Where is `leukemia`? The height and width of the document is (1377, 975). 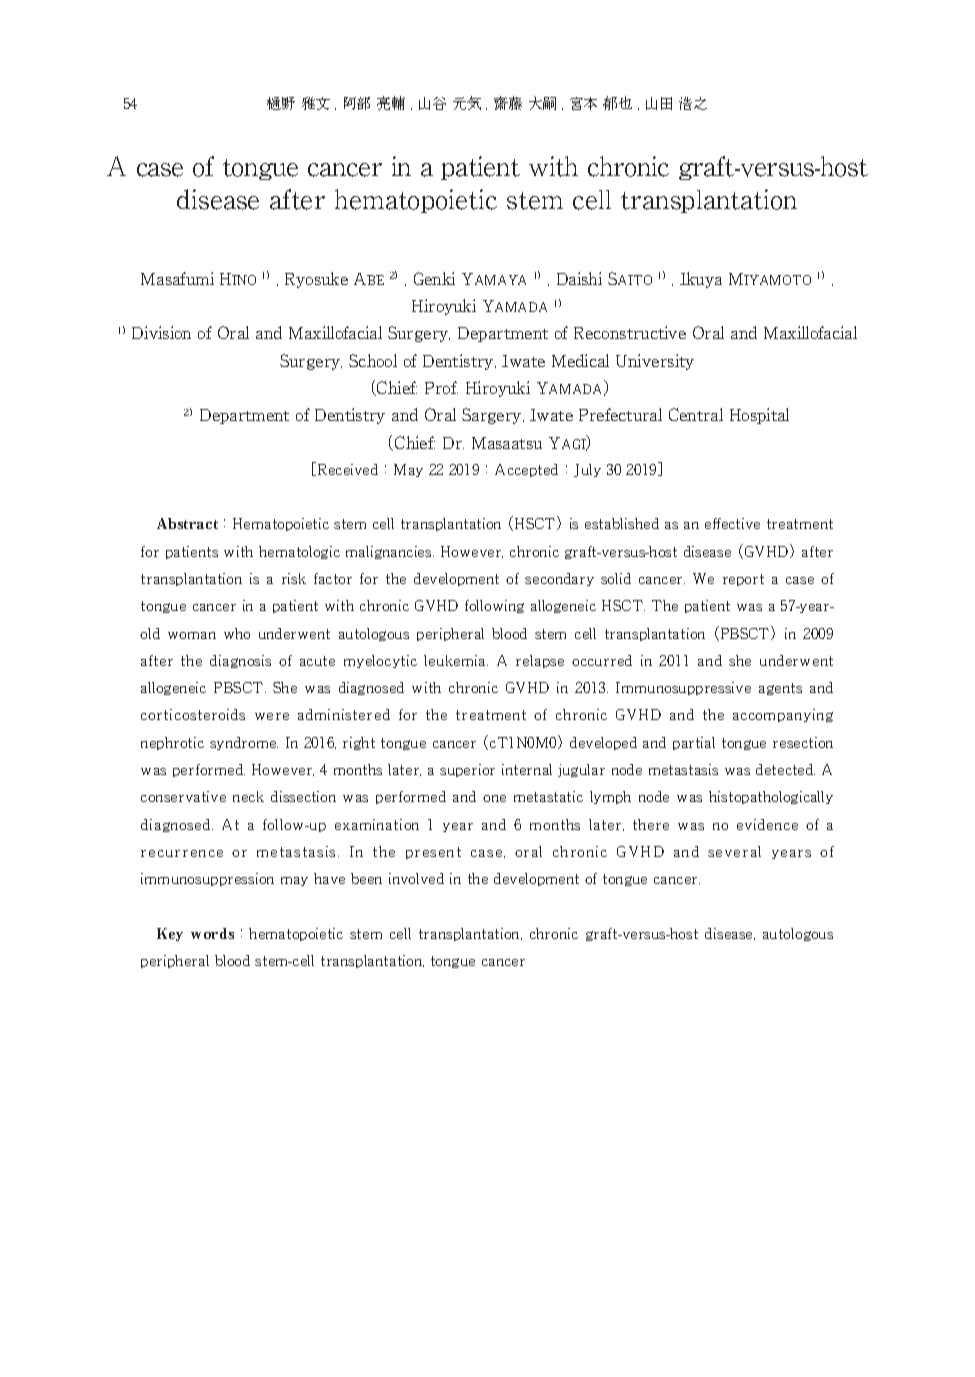
leukemia is located at coordinates (456, 660).
